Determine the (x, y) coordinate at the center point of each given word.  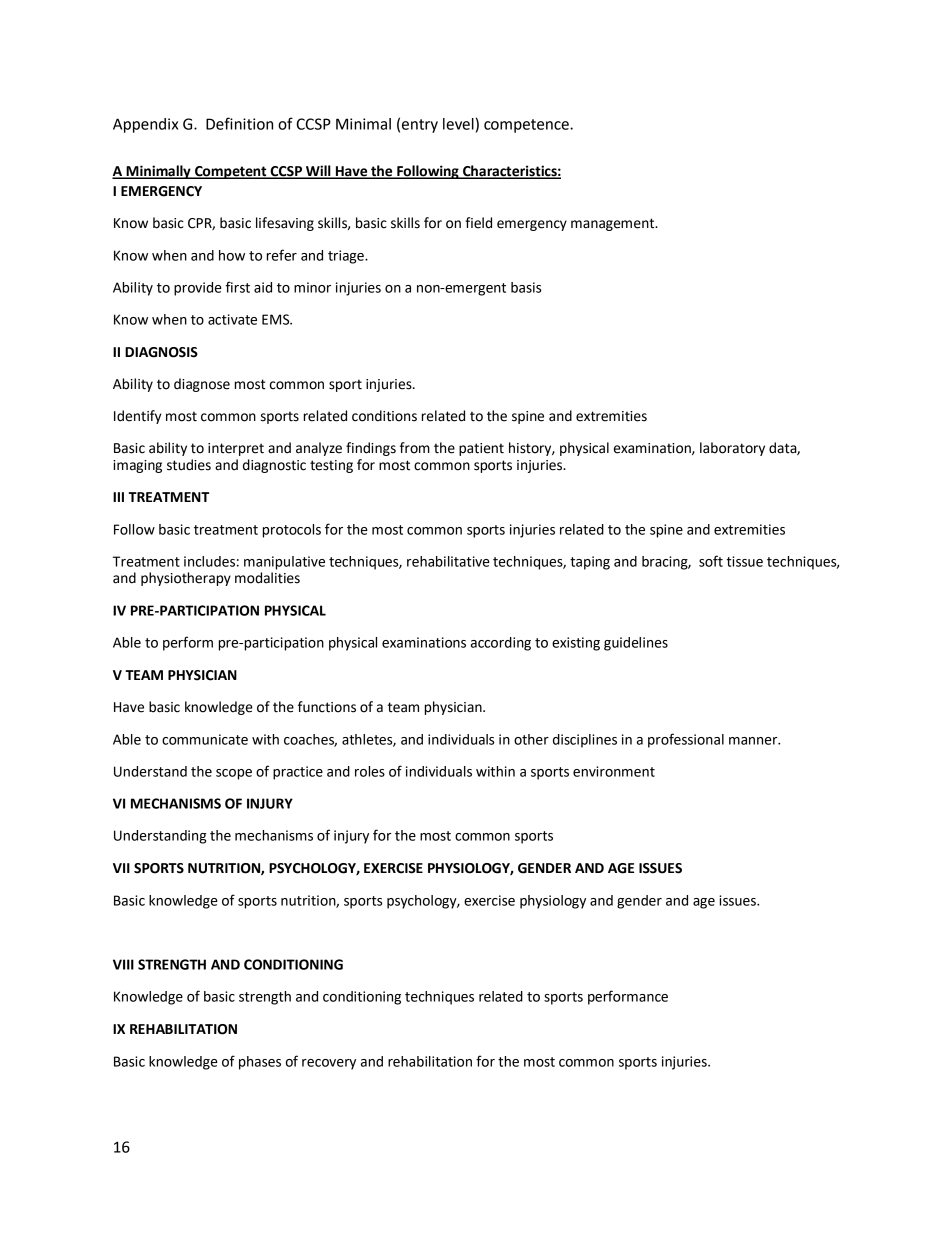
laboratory (732, 449)
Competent (231, 172)
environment (614, 771)
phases (260, 1063)
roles (370, 771)
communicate (205, 739)
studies (189, 465)
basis (526, 287)
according (501, 644)
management (614, 224)
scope (234, 774)
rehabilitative (448, 561)
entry (420, 126)
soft (711, 561)
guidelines (636, 644)
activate (232, 319)
